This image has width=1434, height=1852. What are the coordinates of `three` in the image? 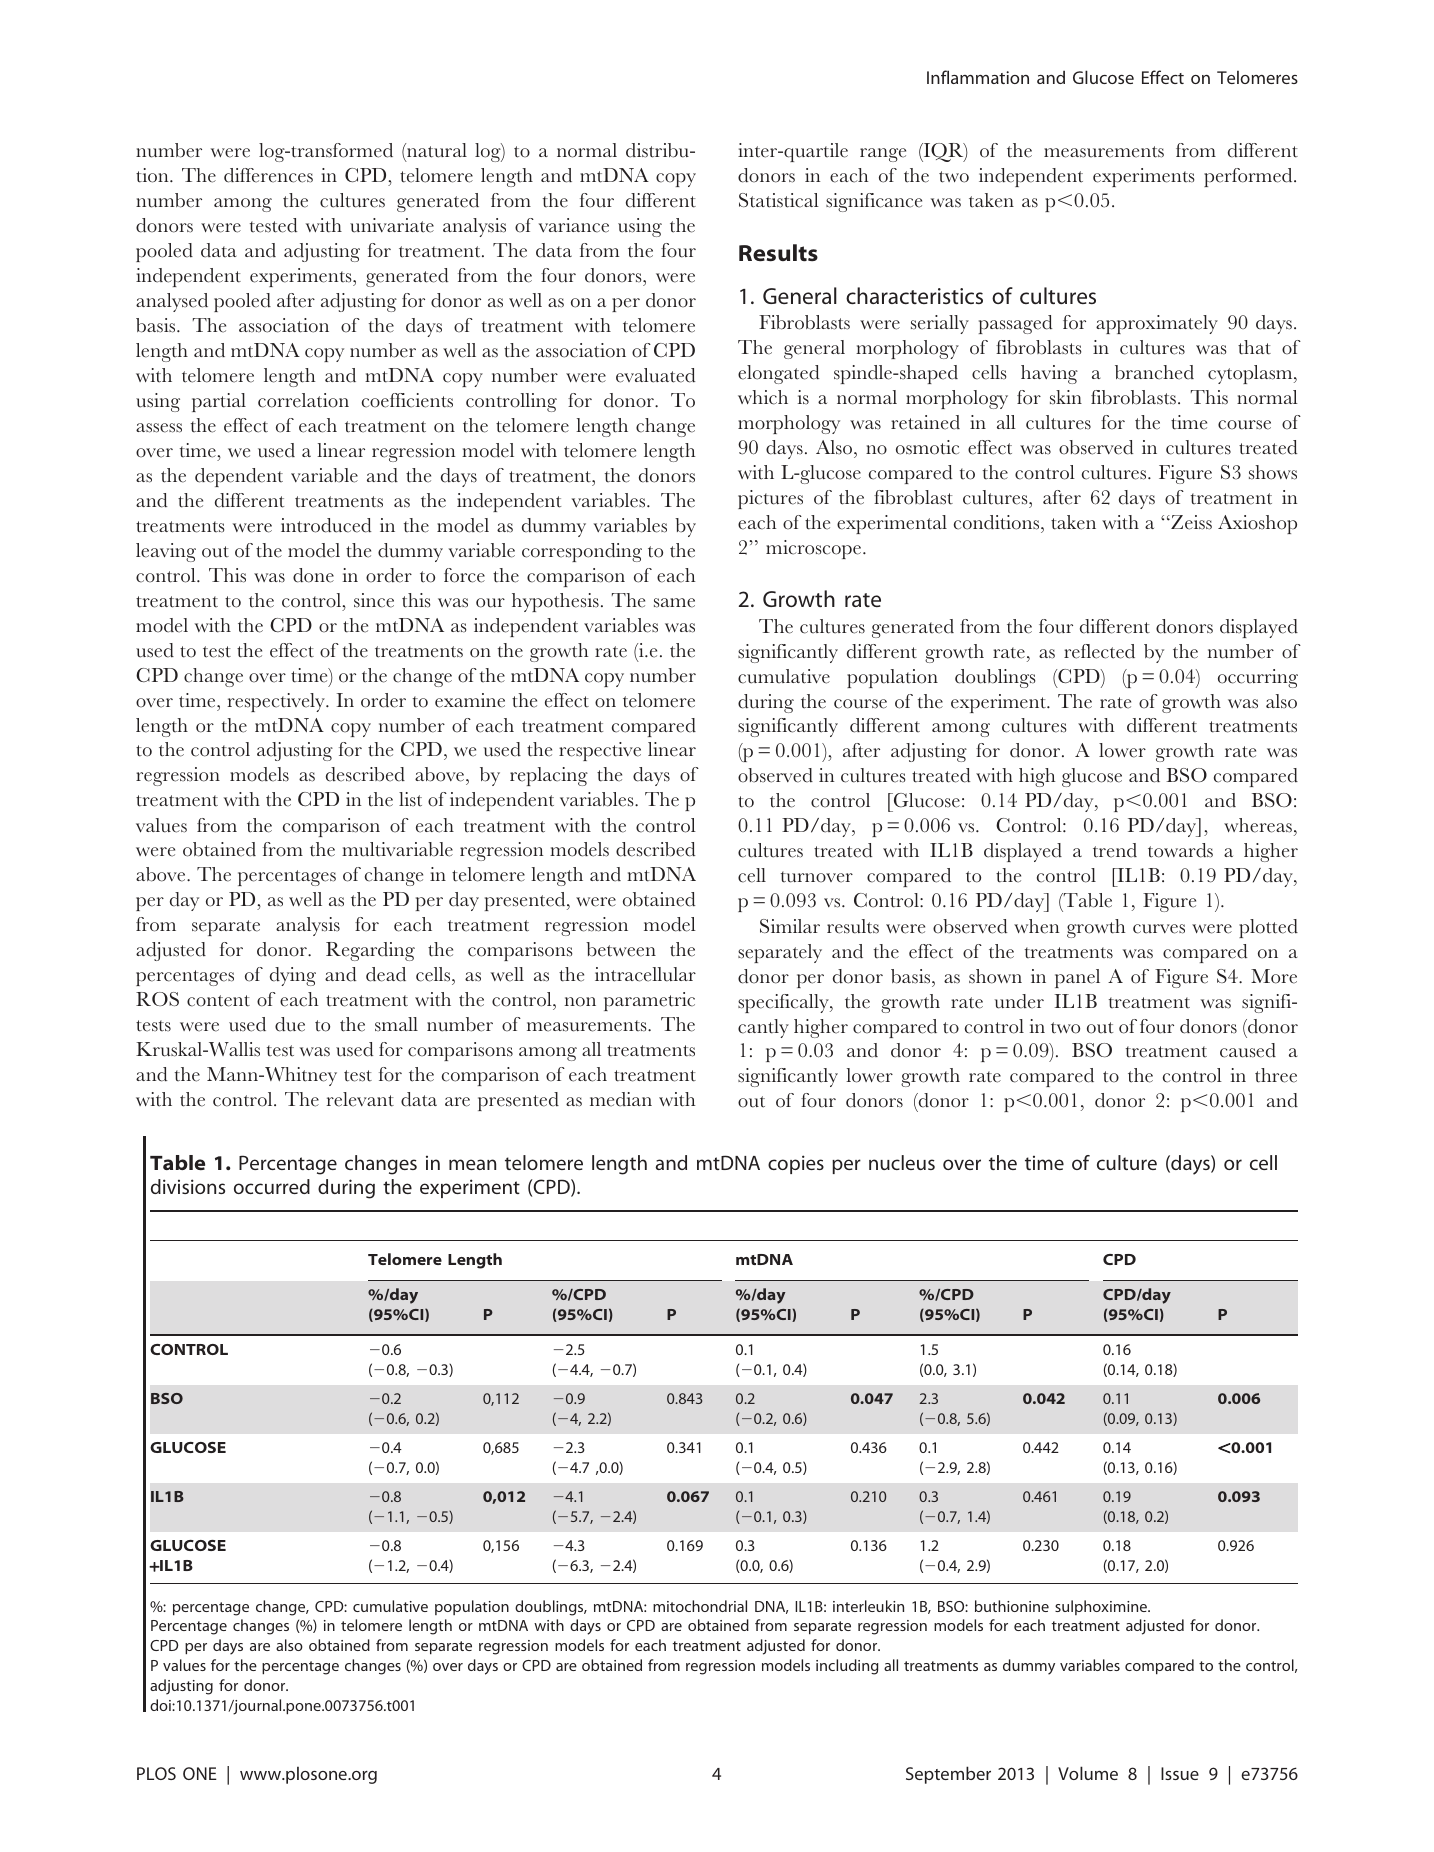 It's located at (1276, 1075).
